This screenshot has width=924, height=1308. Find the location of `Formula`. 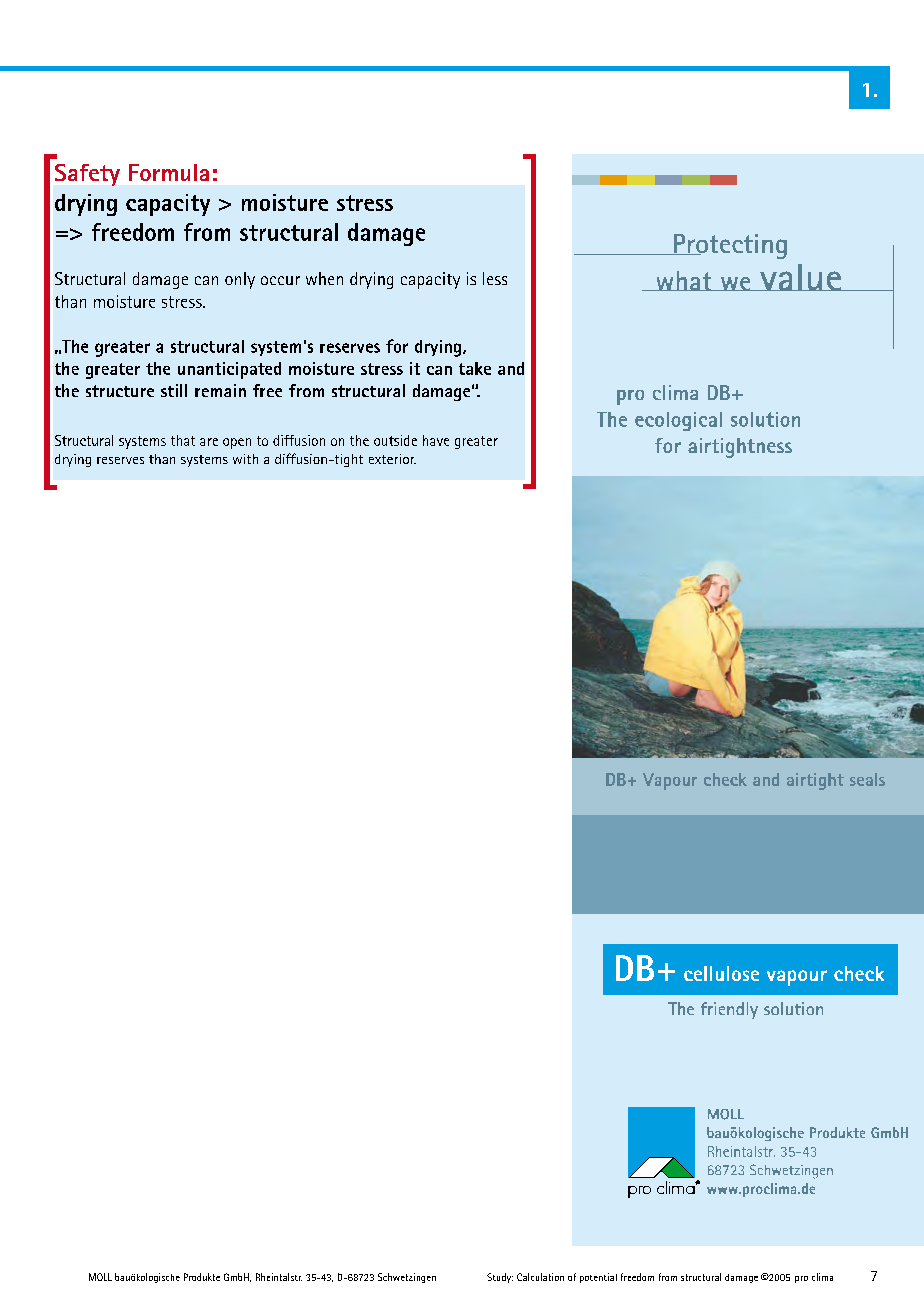

Formula is located at coordinates (169, 172).
